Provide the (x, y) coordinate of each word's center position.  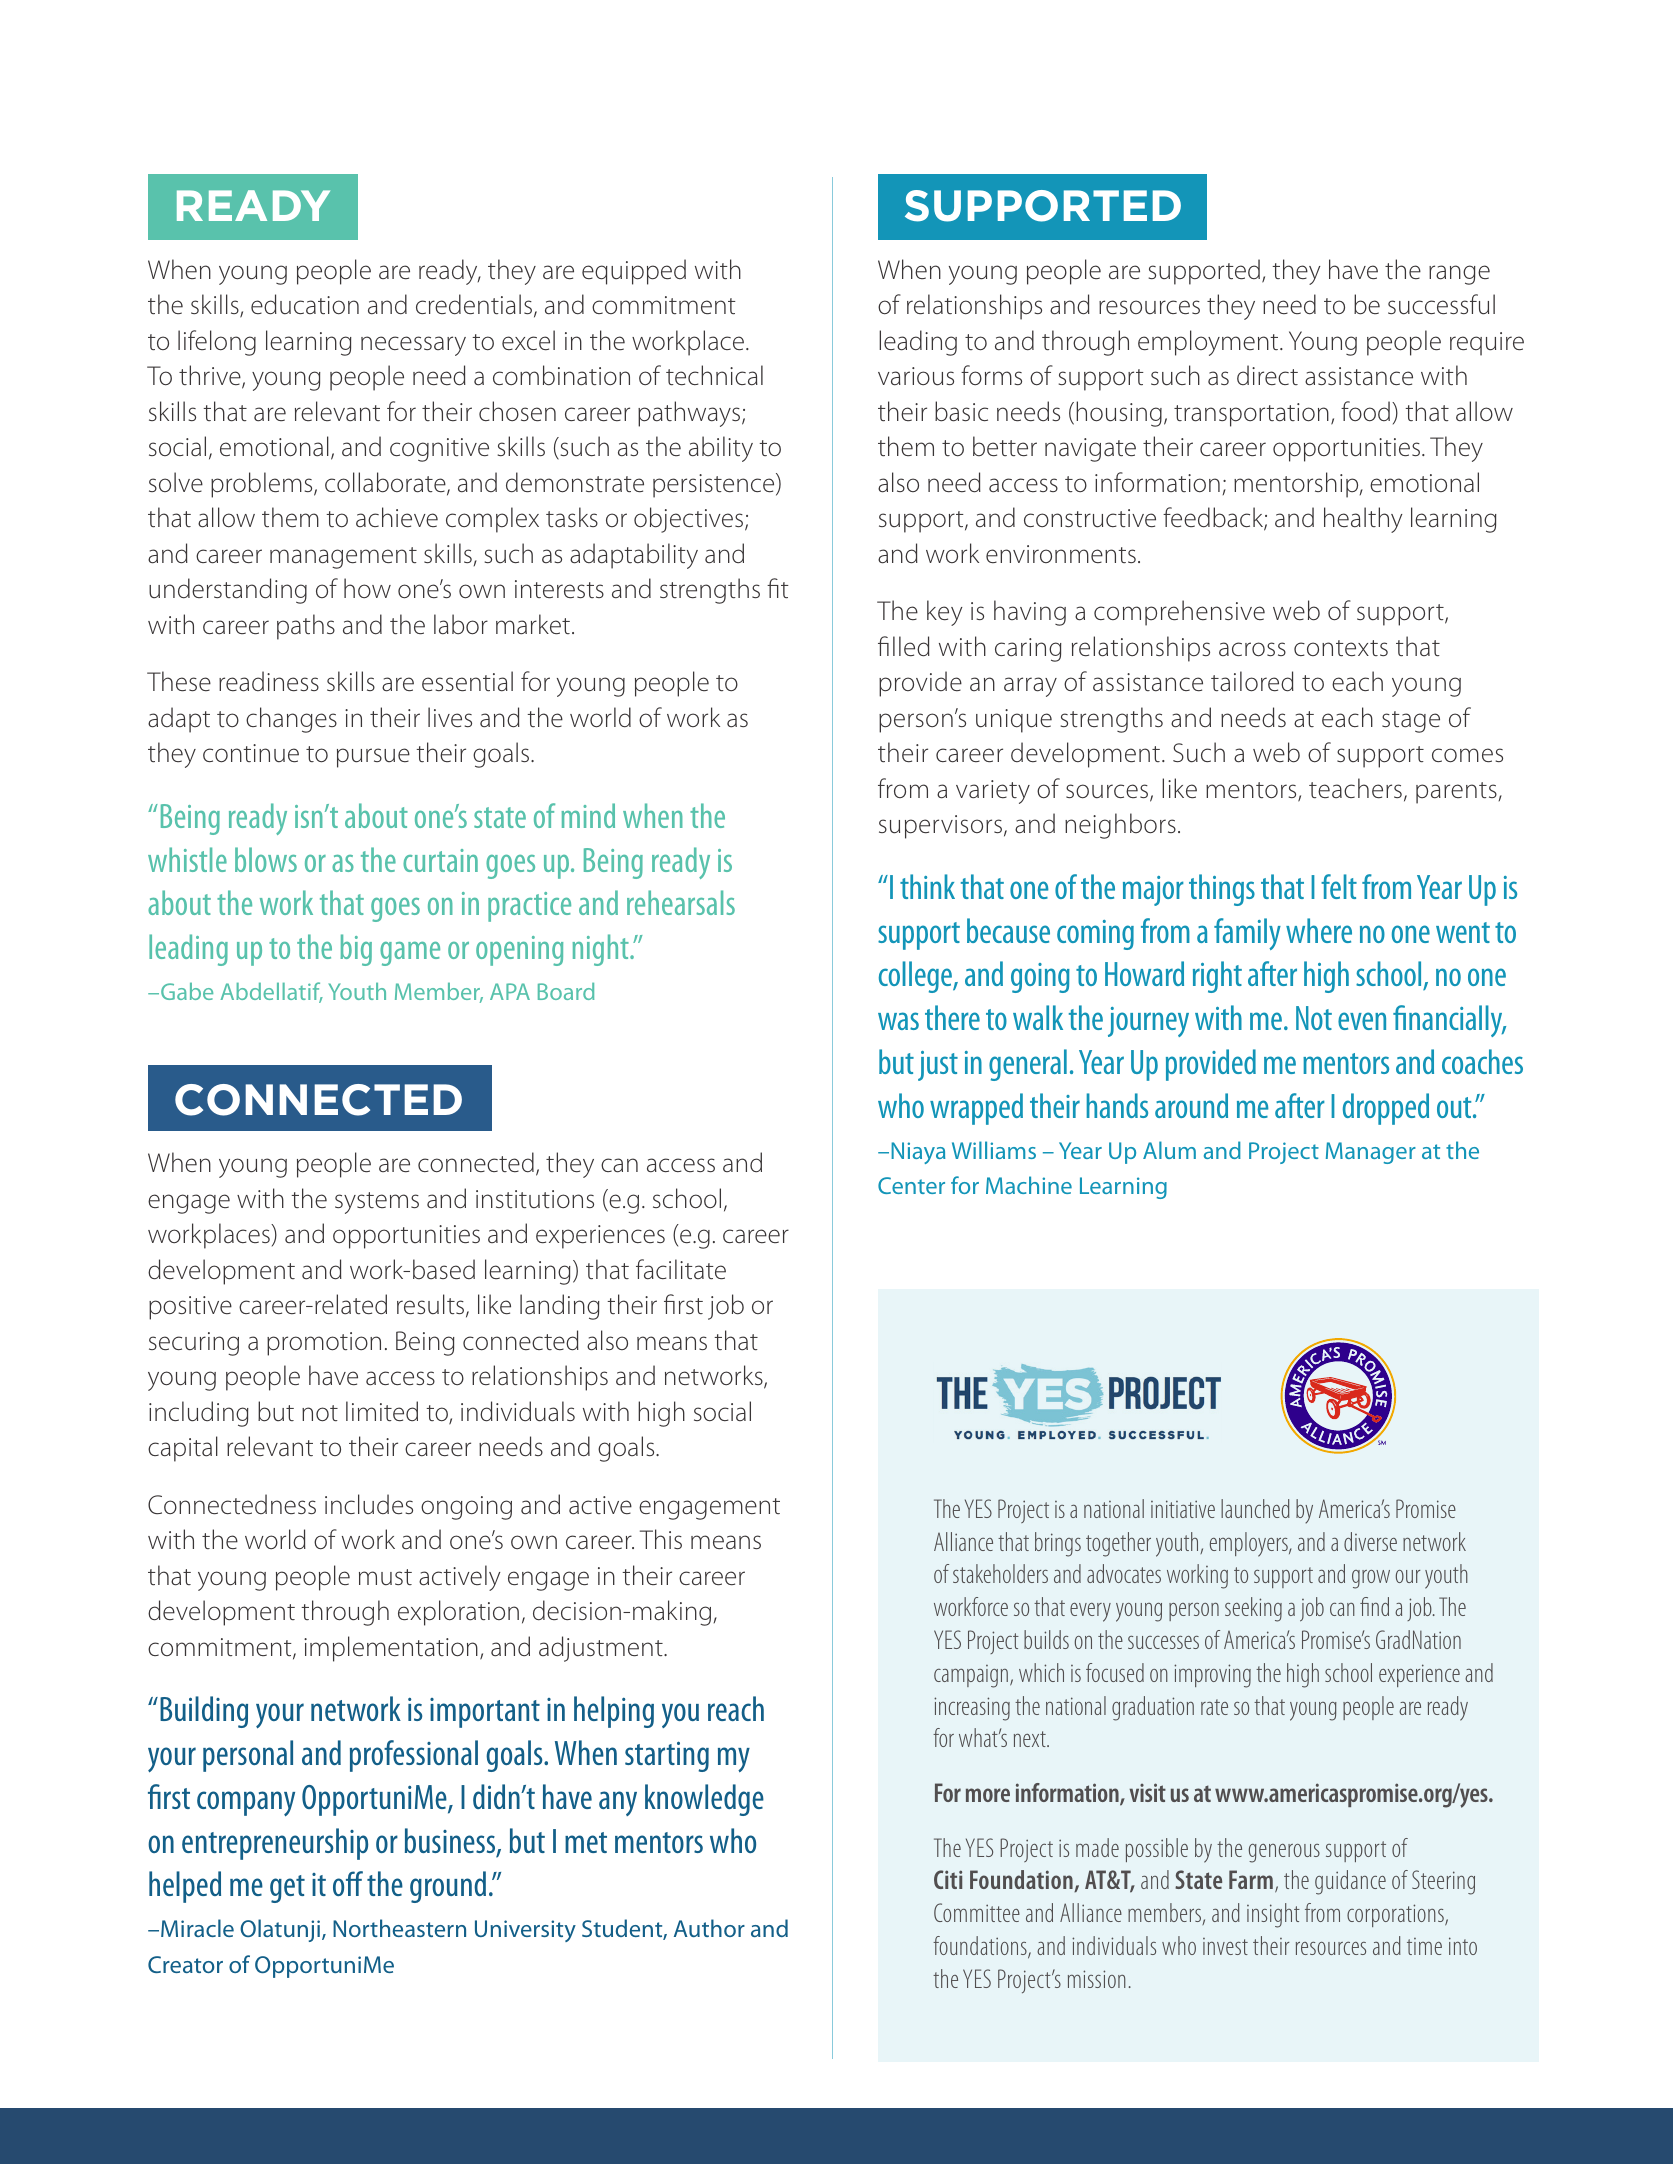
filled (904, 646)
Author (709, 1928)
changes (291, 720)
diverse (1370, 1541)
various (916, 376)
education (305, 304)
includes (369, 1504)
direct (1267, 375)
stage (1411, 722)
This (661, 1539)
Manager (1371, 1153)
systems (377, 1203)
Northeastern (399, 1928)
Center (911, 1185)
